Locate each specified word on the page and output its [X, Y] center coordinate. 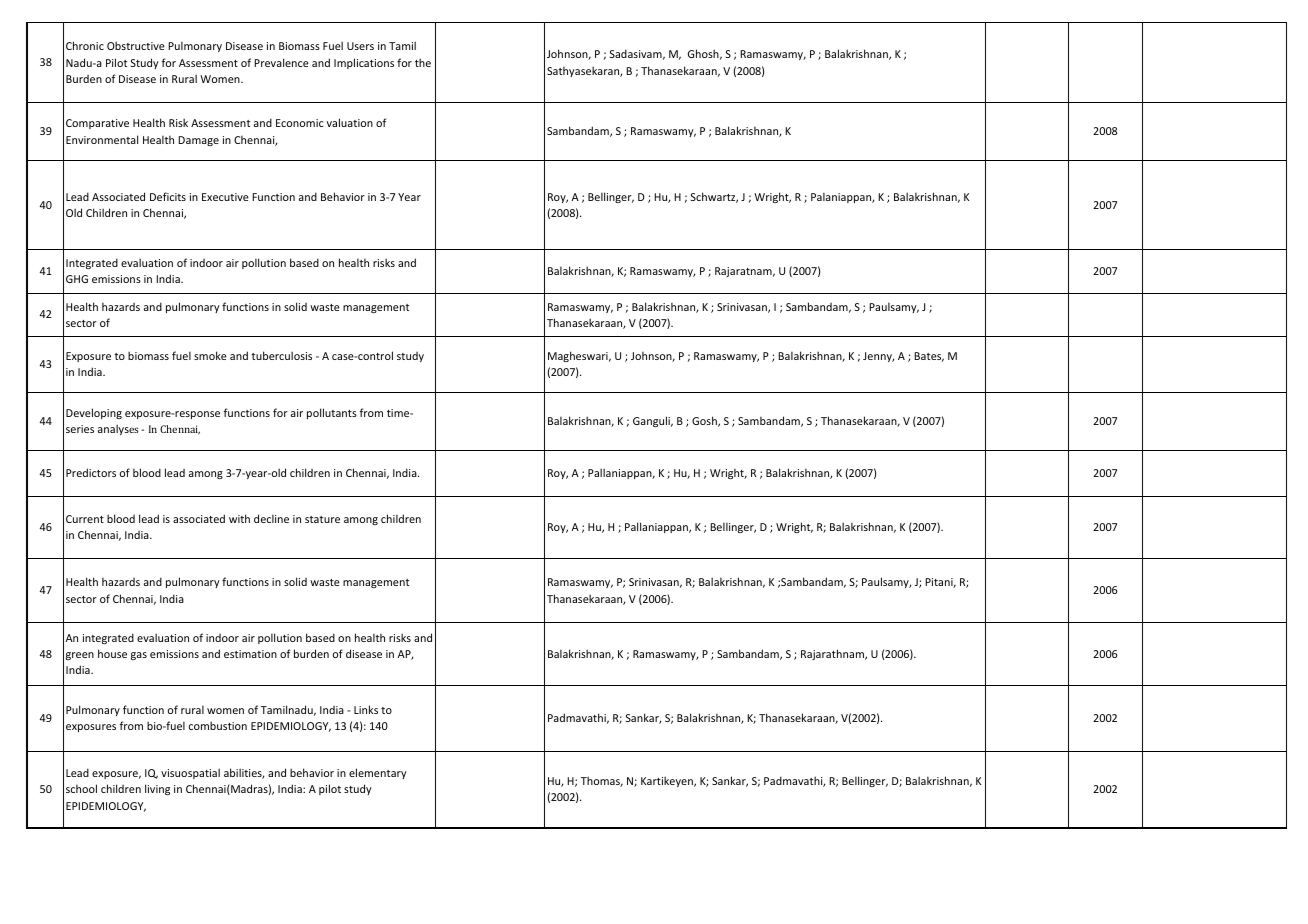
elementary [378, 773]
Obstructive [136, 45]
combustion [218, 725]
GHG [77, 279]
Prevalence [281, 62]
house [112, 653]
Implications [364, 63]
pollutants [332, 413]
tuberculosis [281, 355]
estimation [250, 654]
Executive [225, 197]
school [81, 788]
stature [322, 519]
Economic [299, 123]
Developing [94, 413]
